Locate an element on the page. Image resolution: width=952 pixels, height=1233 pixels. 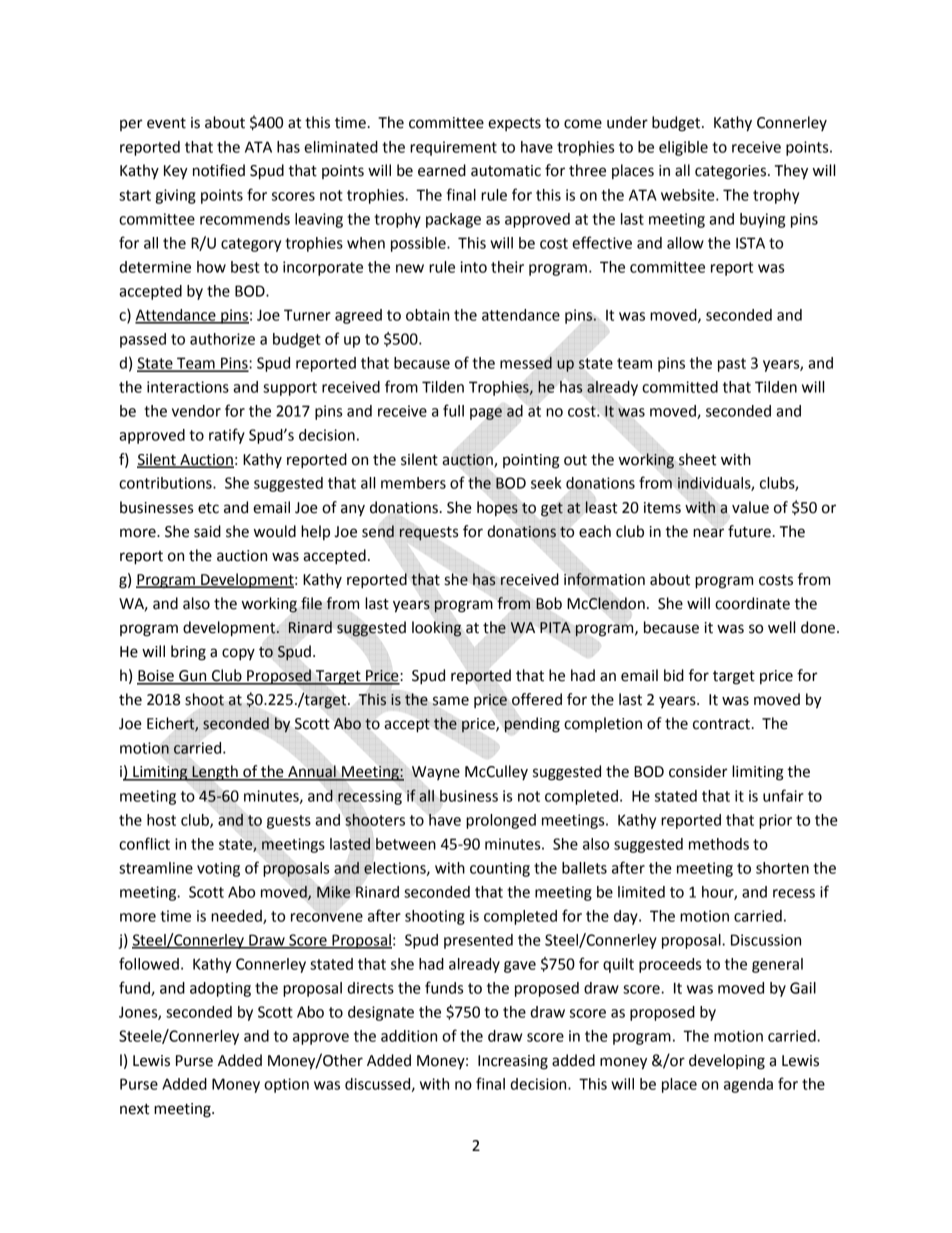
sheet is located at coordinates (697, 459).
